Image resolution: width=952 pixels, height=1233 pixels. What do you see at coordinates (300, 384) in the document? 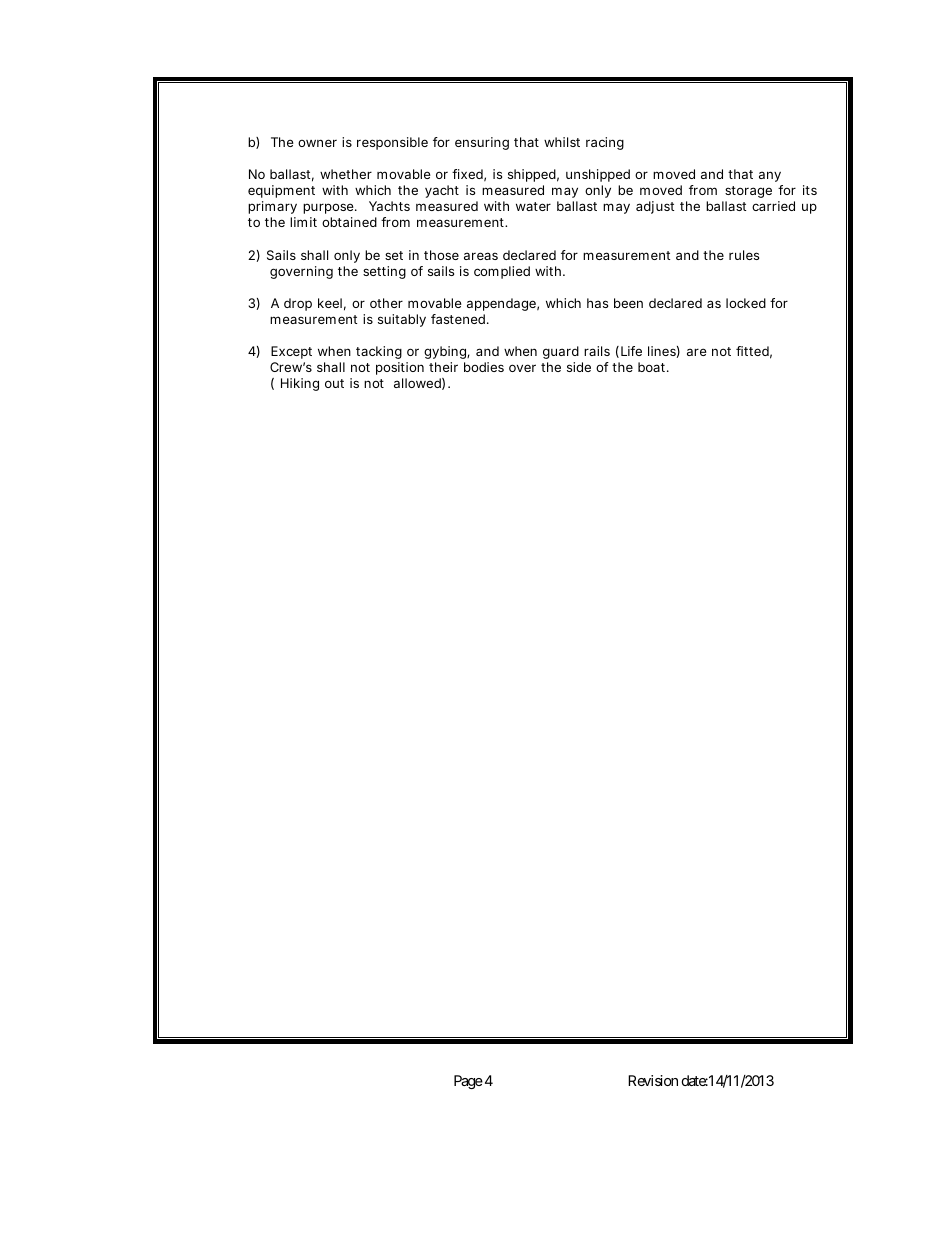
I see `Hiking` at bounding box center [300, 384].
